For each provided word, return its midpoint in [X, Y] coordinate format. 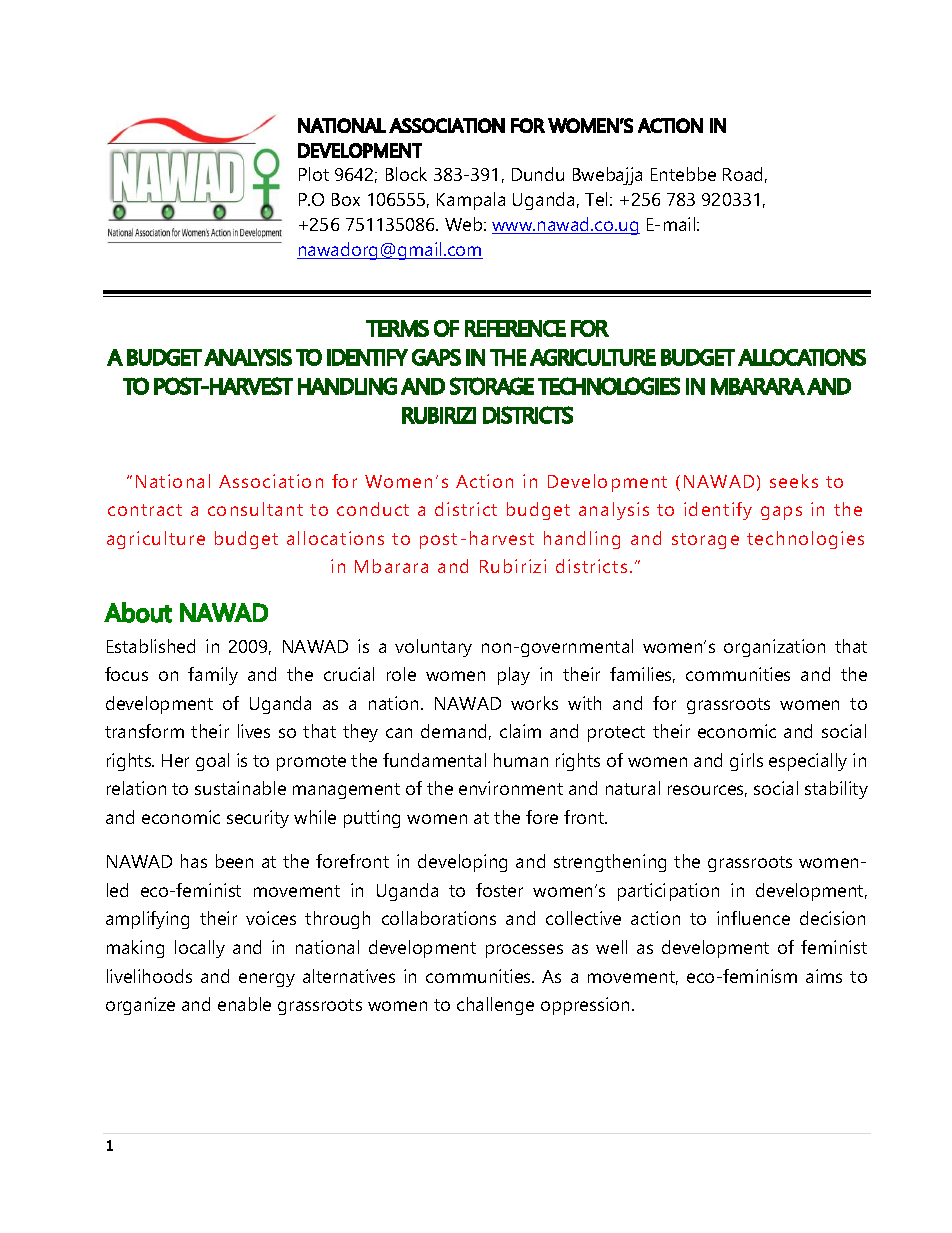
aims [824, 976]
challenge [495, 1006]
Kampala [471, 201]
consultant [255, 509]
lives [254, 731]
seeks [794, 481]
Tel [596, 199]
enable [244, 1004]
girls [746, 762]
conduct [373, 509]
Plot [314, 174]
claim [520, 731]
